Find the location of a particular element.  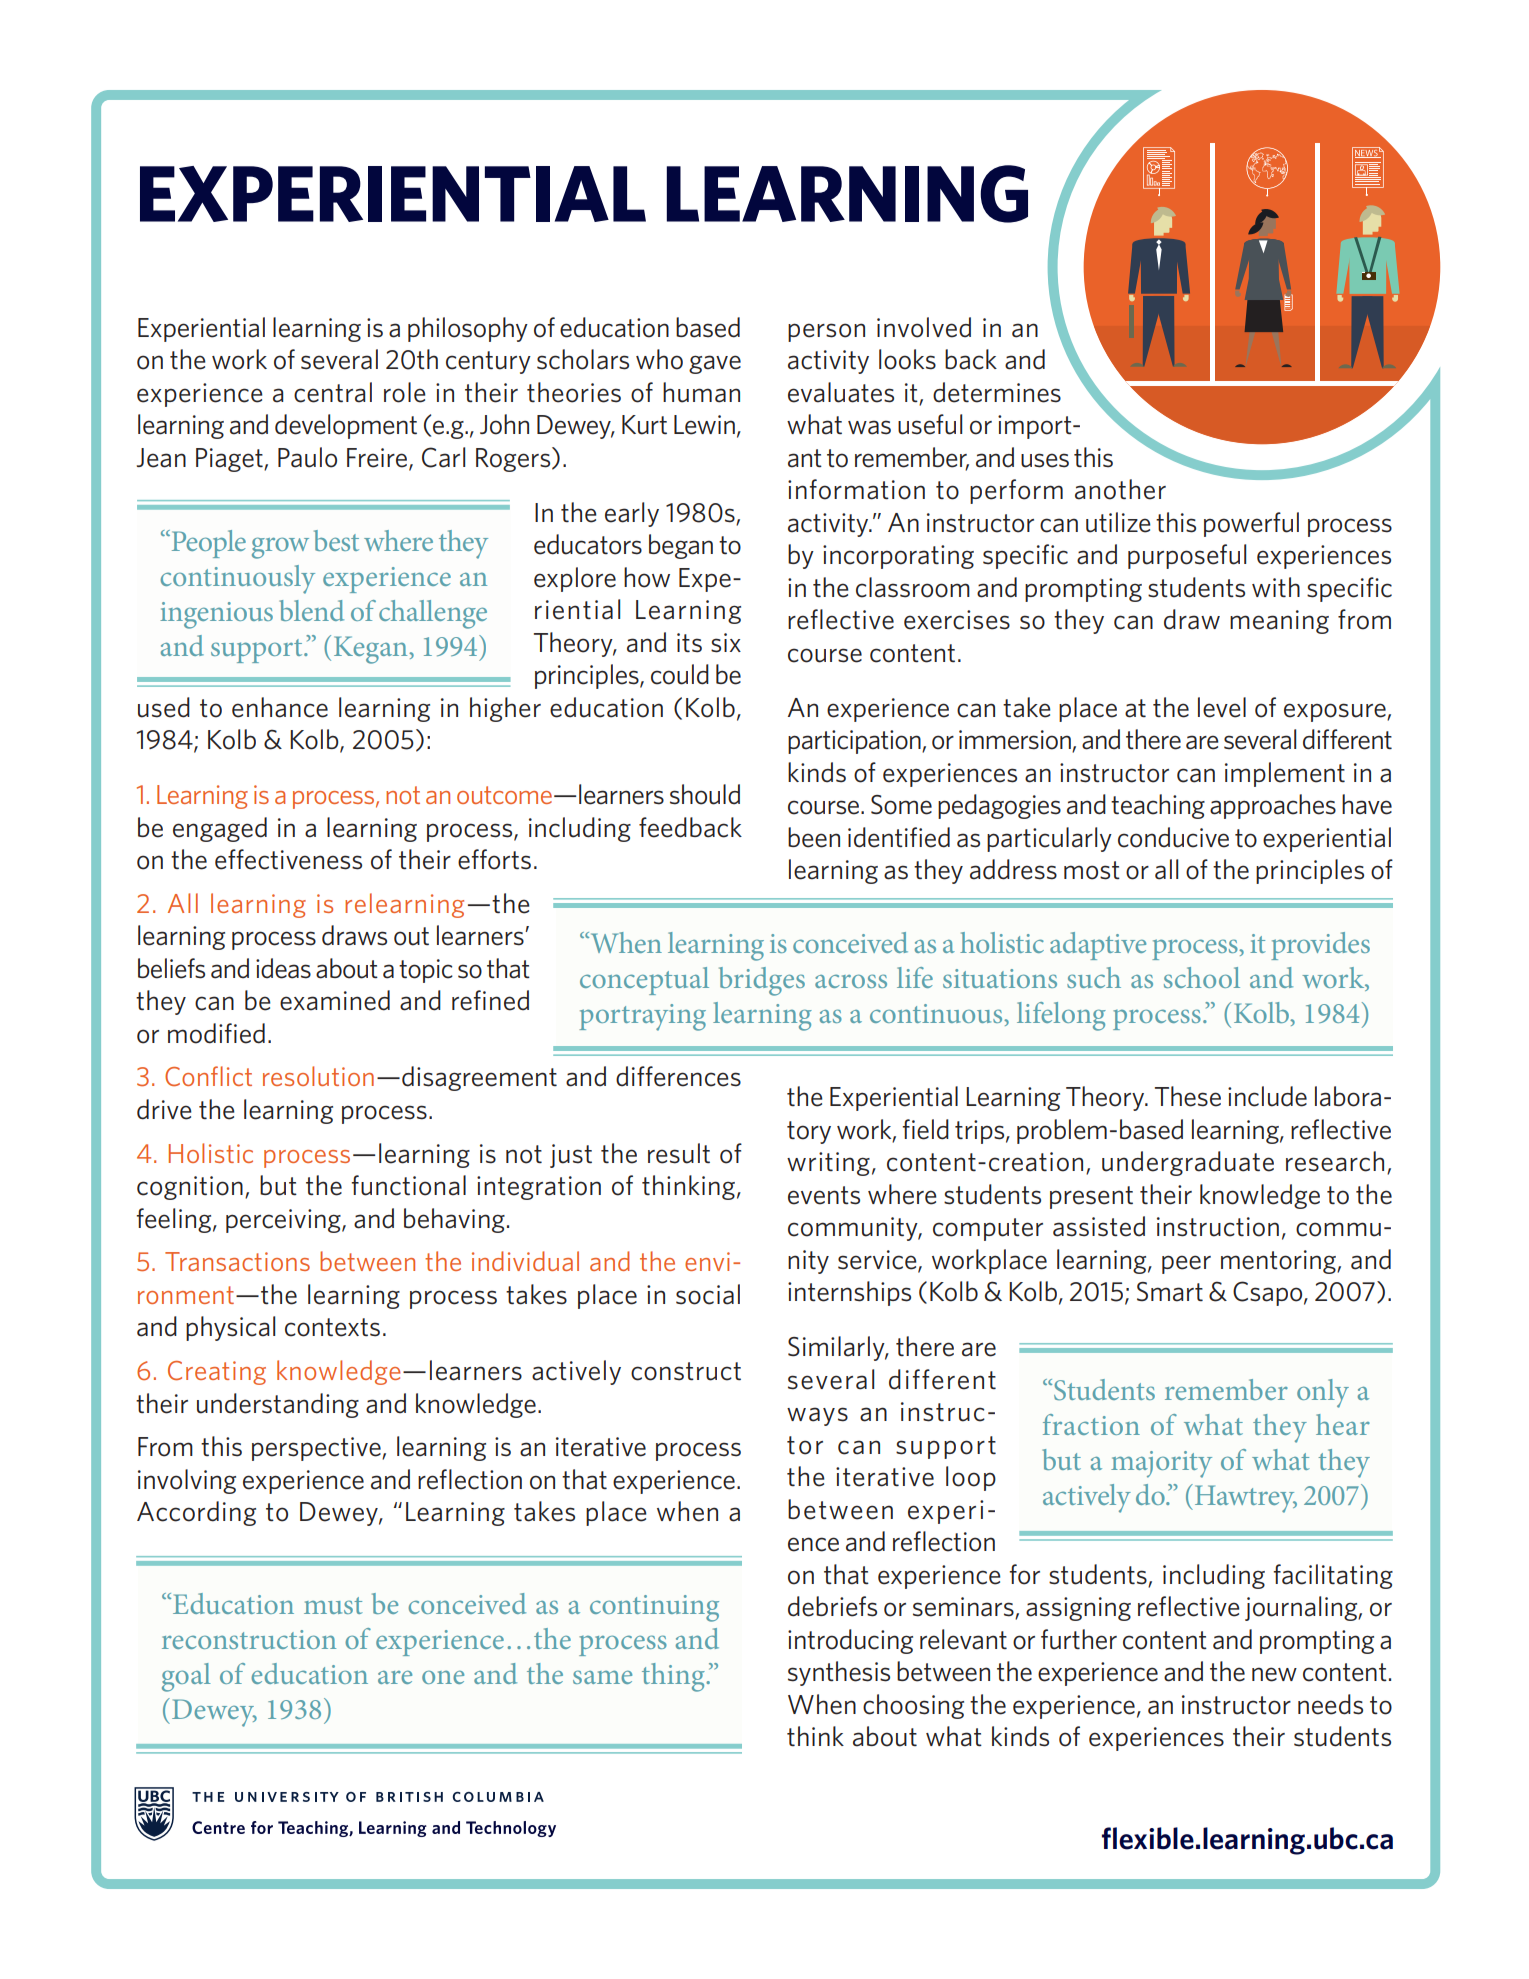

gave is located at coordinates (715, 364).
